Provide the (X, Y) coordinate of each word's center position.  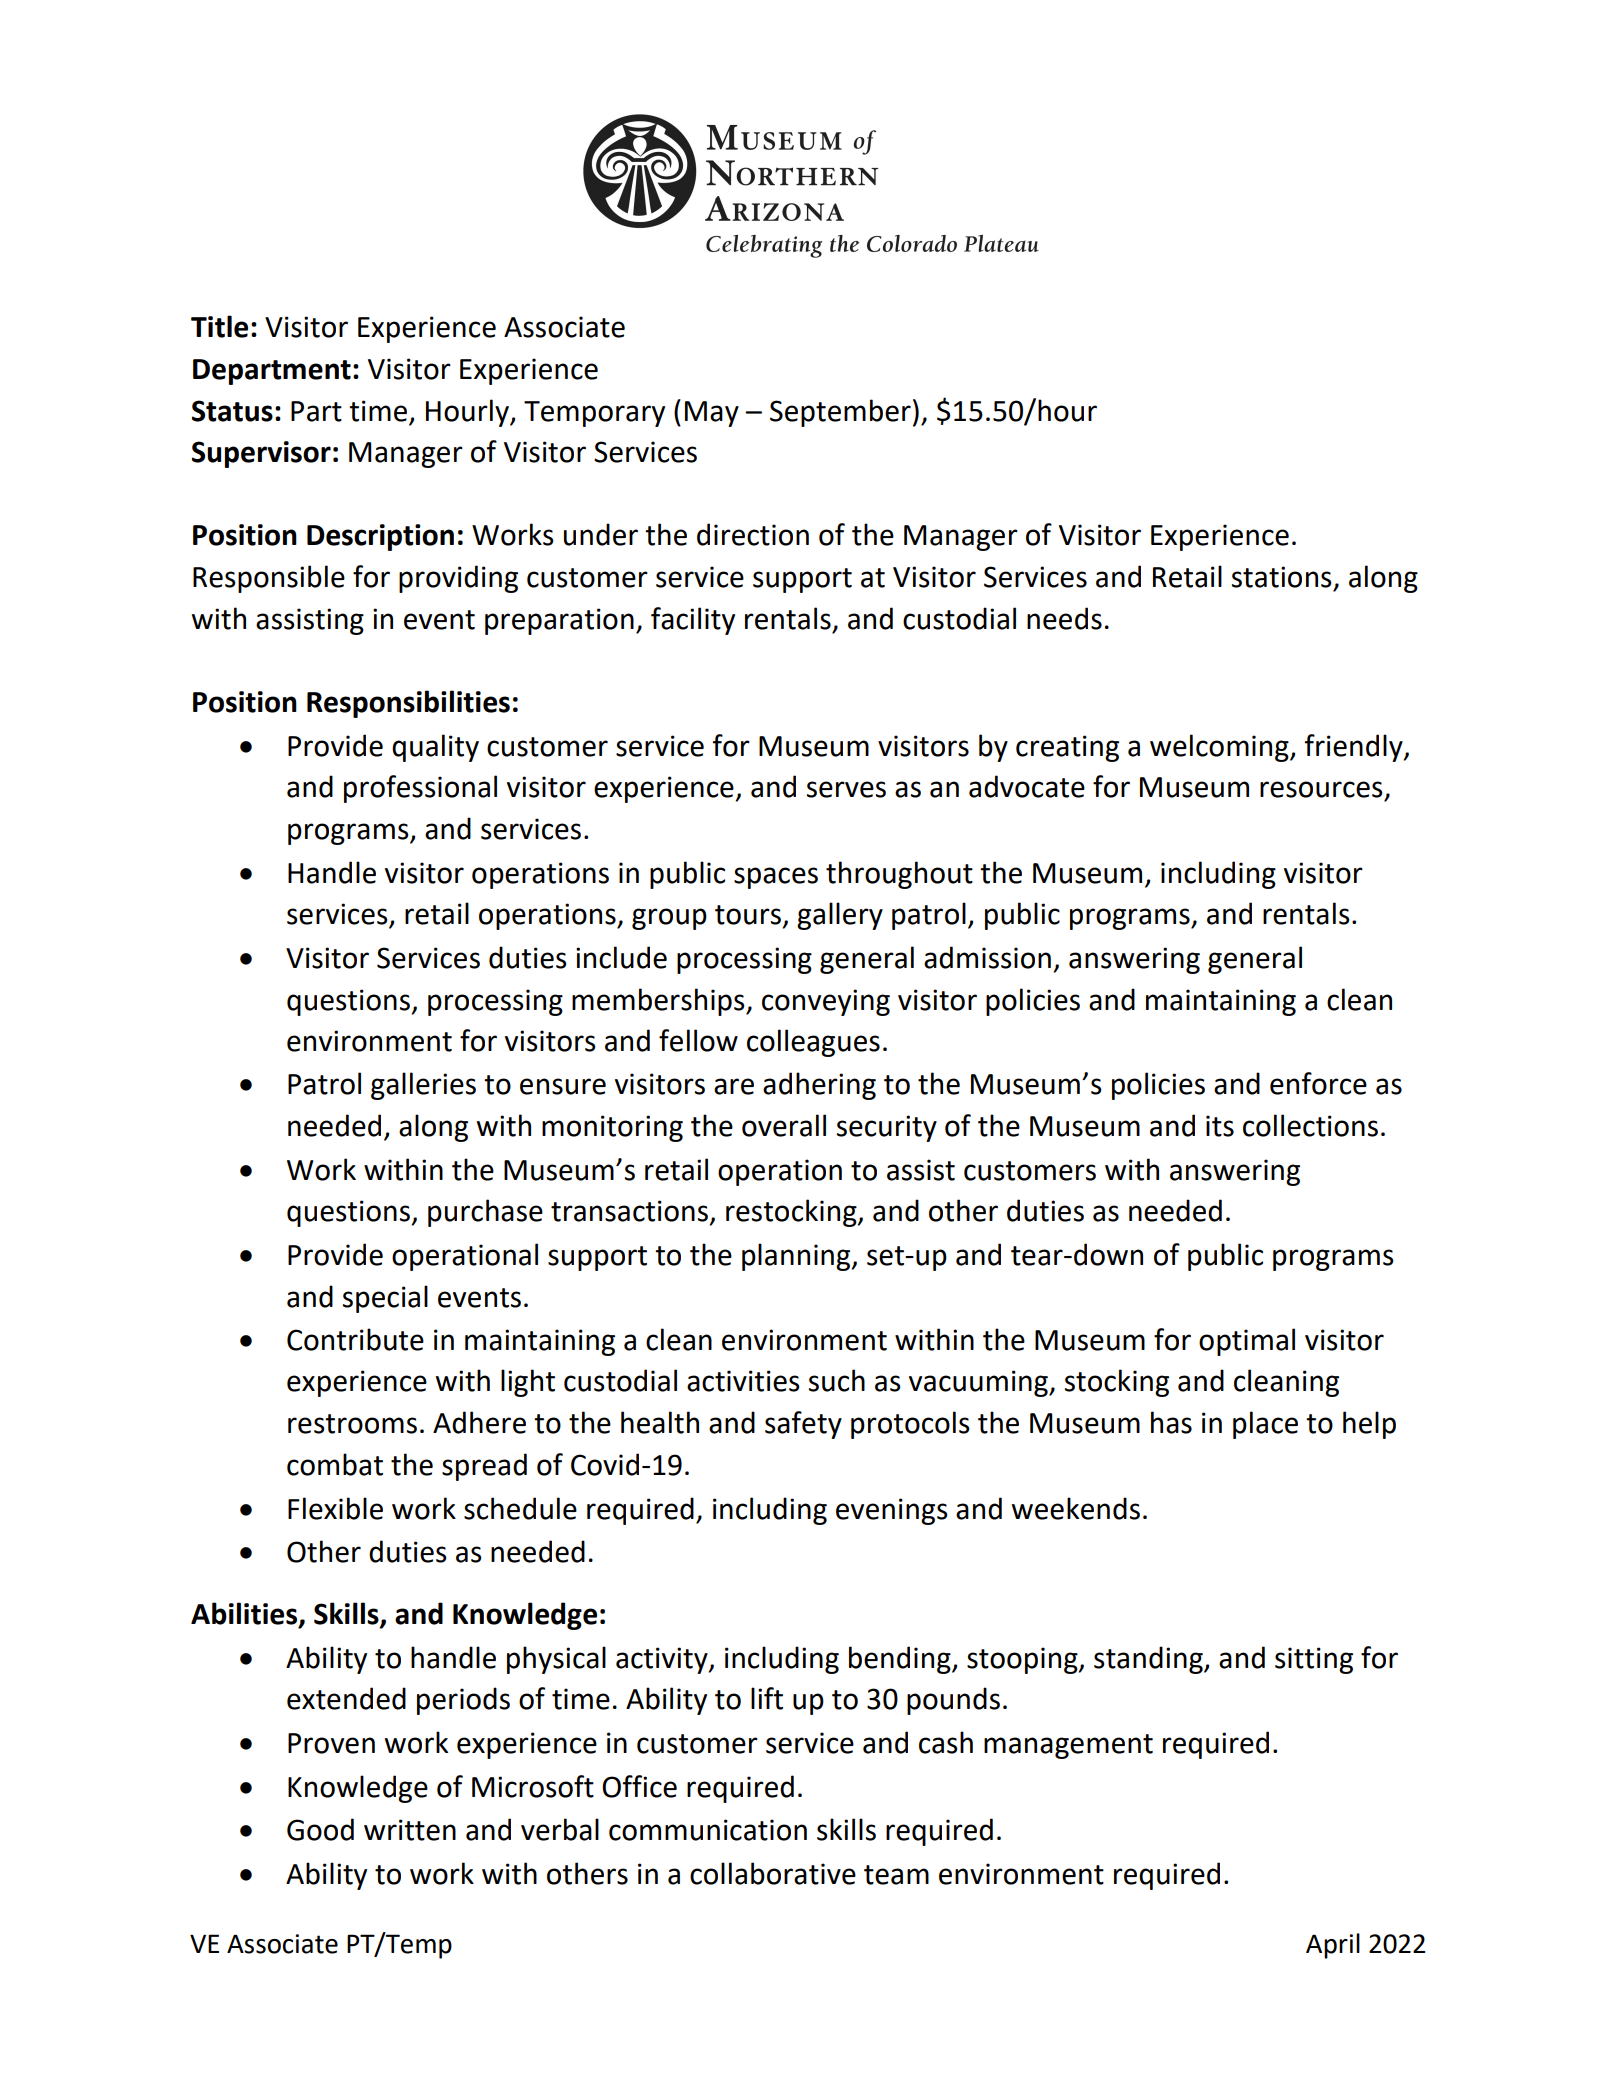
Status (232, 411)
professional (420, 789)
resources (1321, 789)
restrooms (352, 1424)
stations (1282, 577)
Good (320, 1829)
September (840, 413)
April (1333, 1946)
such (837, 1380)
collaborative (773, 1873)
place (1265, 1425)
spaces (776, 878)
